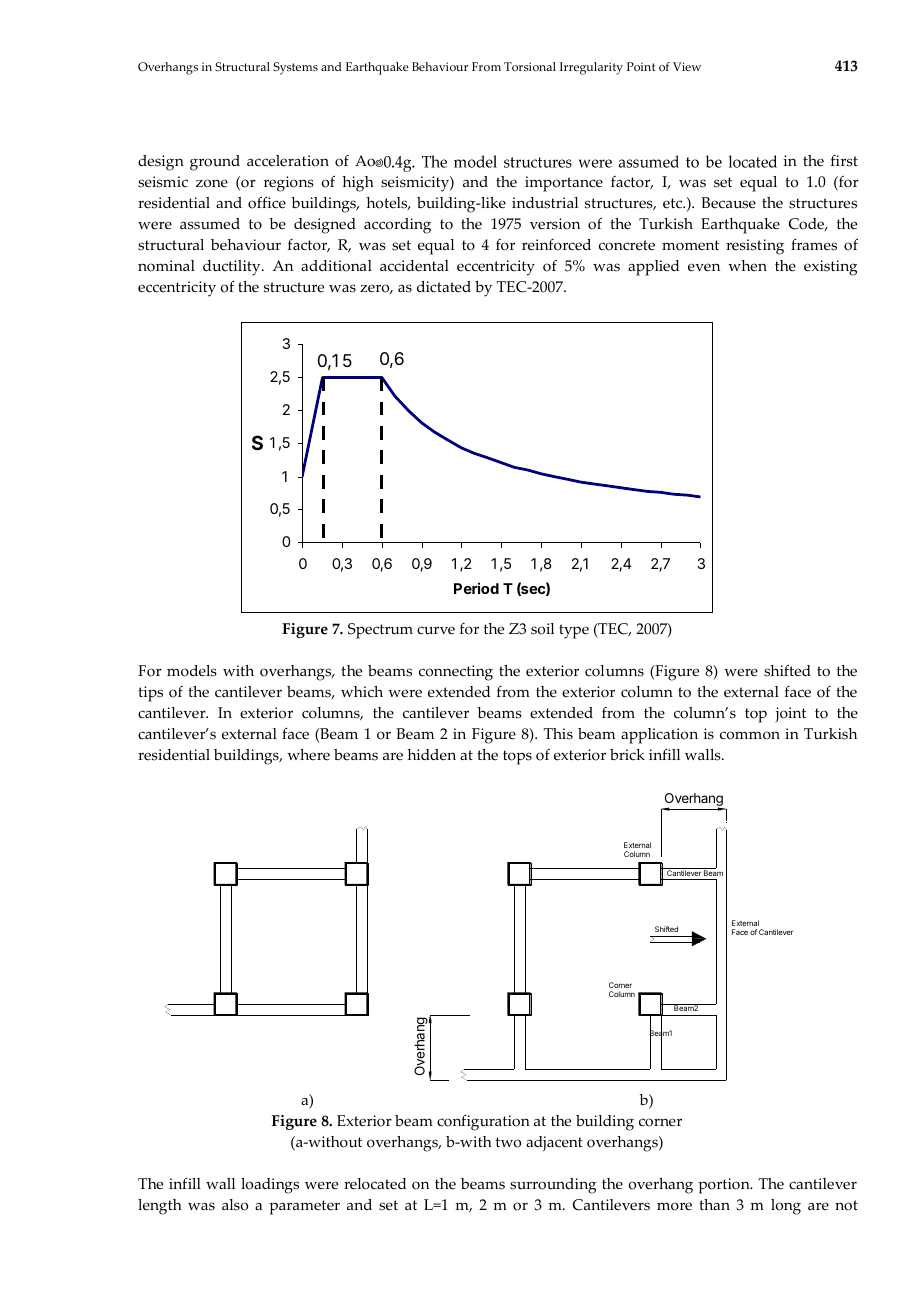 The image size is (924, 1307). Describe the element at coordinates (295, 68) in the image. I see `Systems` at that location.
